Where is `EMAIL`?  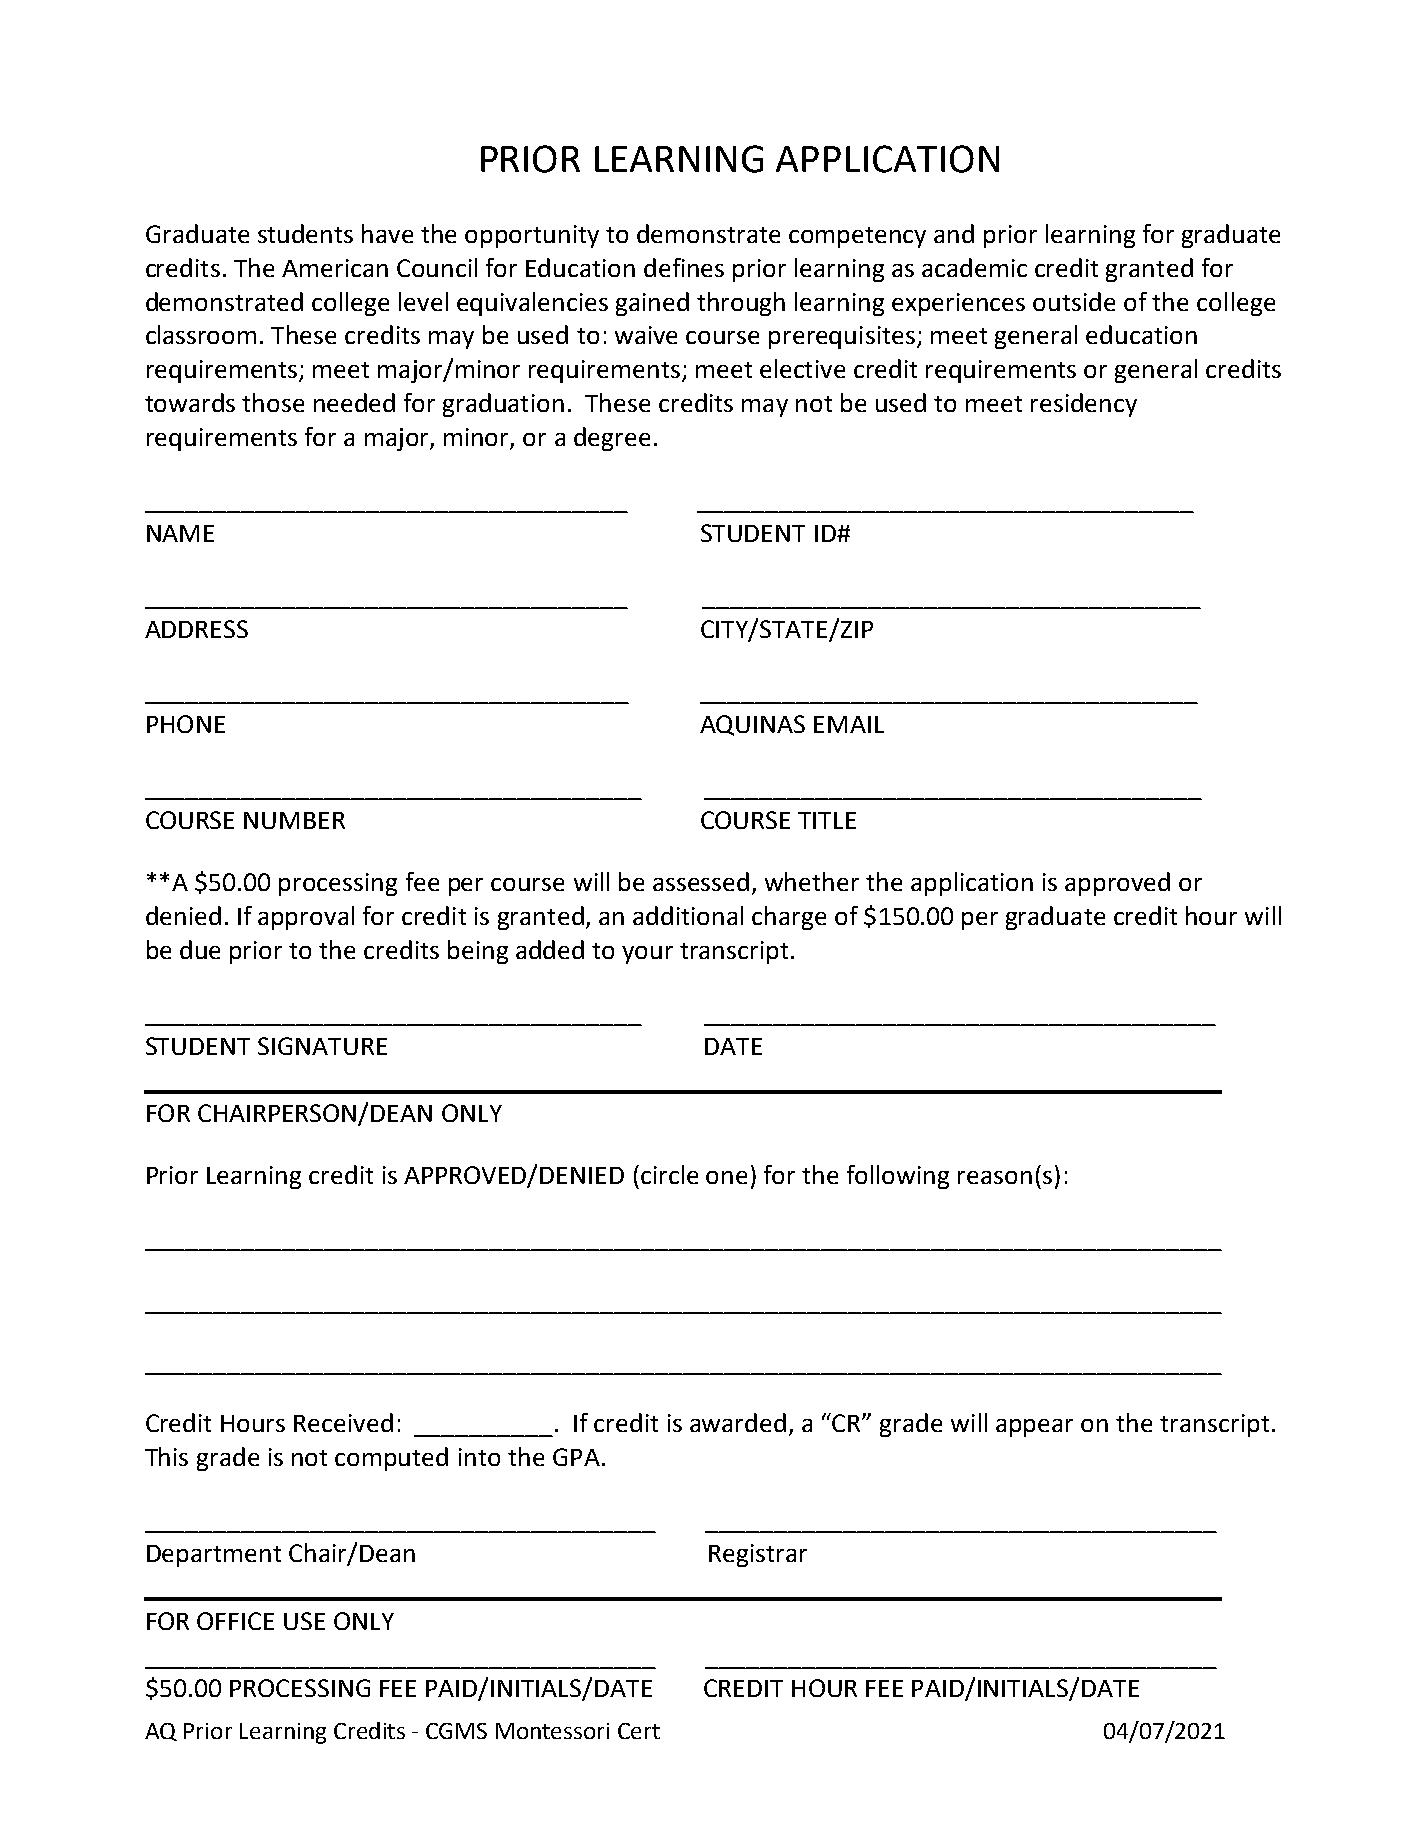 EMAIL is located at coordinates (849, 724).
